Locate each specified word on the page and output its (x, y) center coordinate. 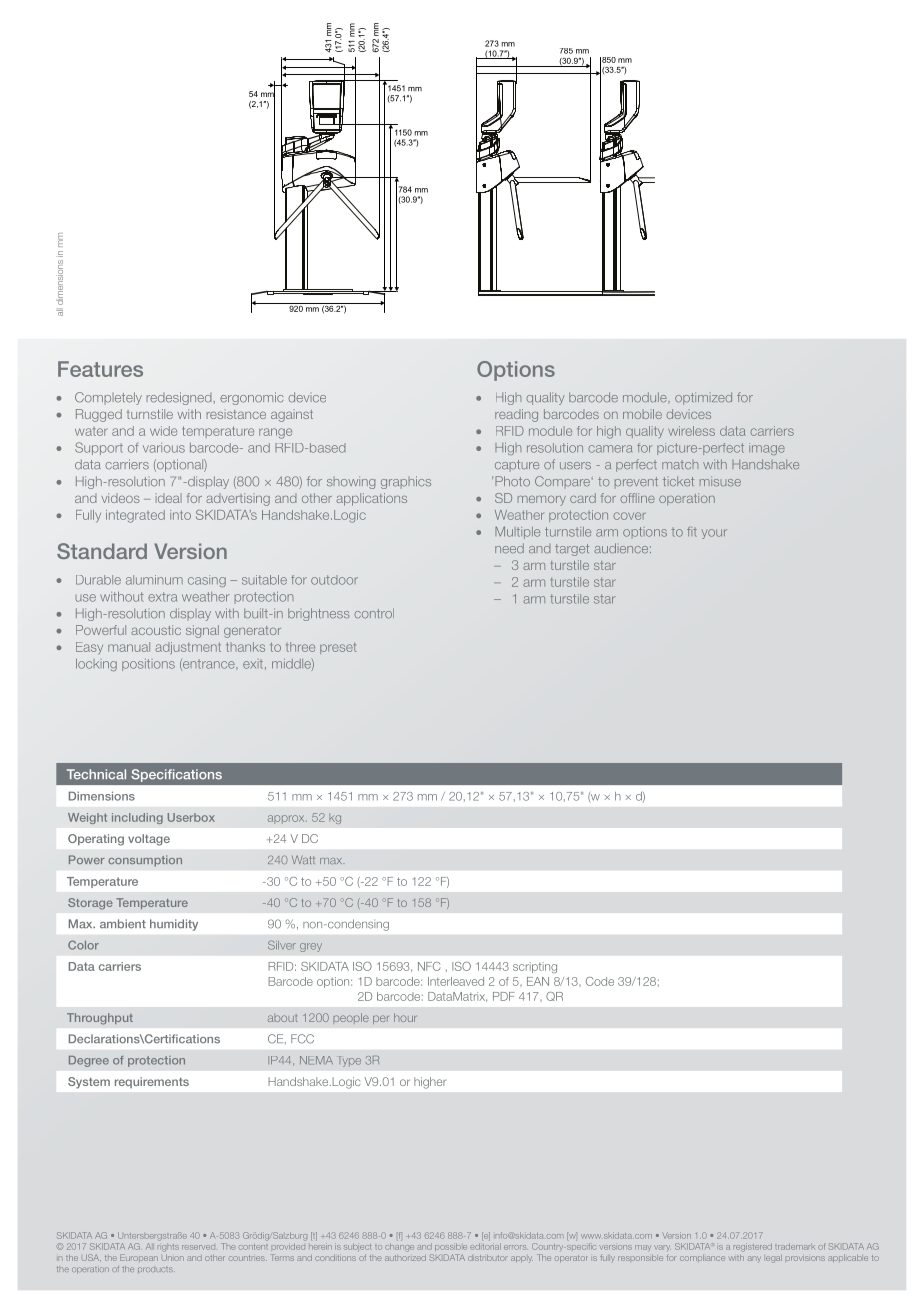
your (714, 534)
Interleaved (456, 981)
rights (168, 1248)
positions (148, 665)
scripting (535, 967)
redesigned (179, 398)
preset (338, 648)
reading (516, 415)
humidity (174, 925)
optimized (703, 398)
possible (451, 1247)
